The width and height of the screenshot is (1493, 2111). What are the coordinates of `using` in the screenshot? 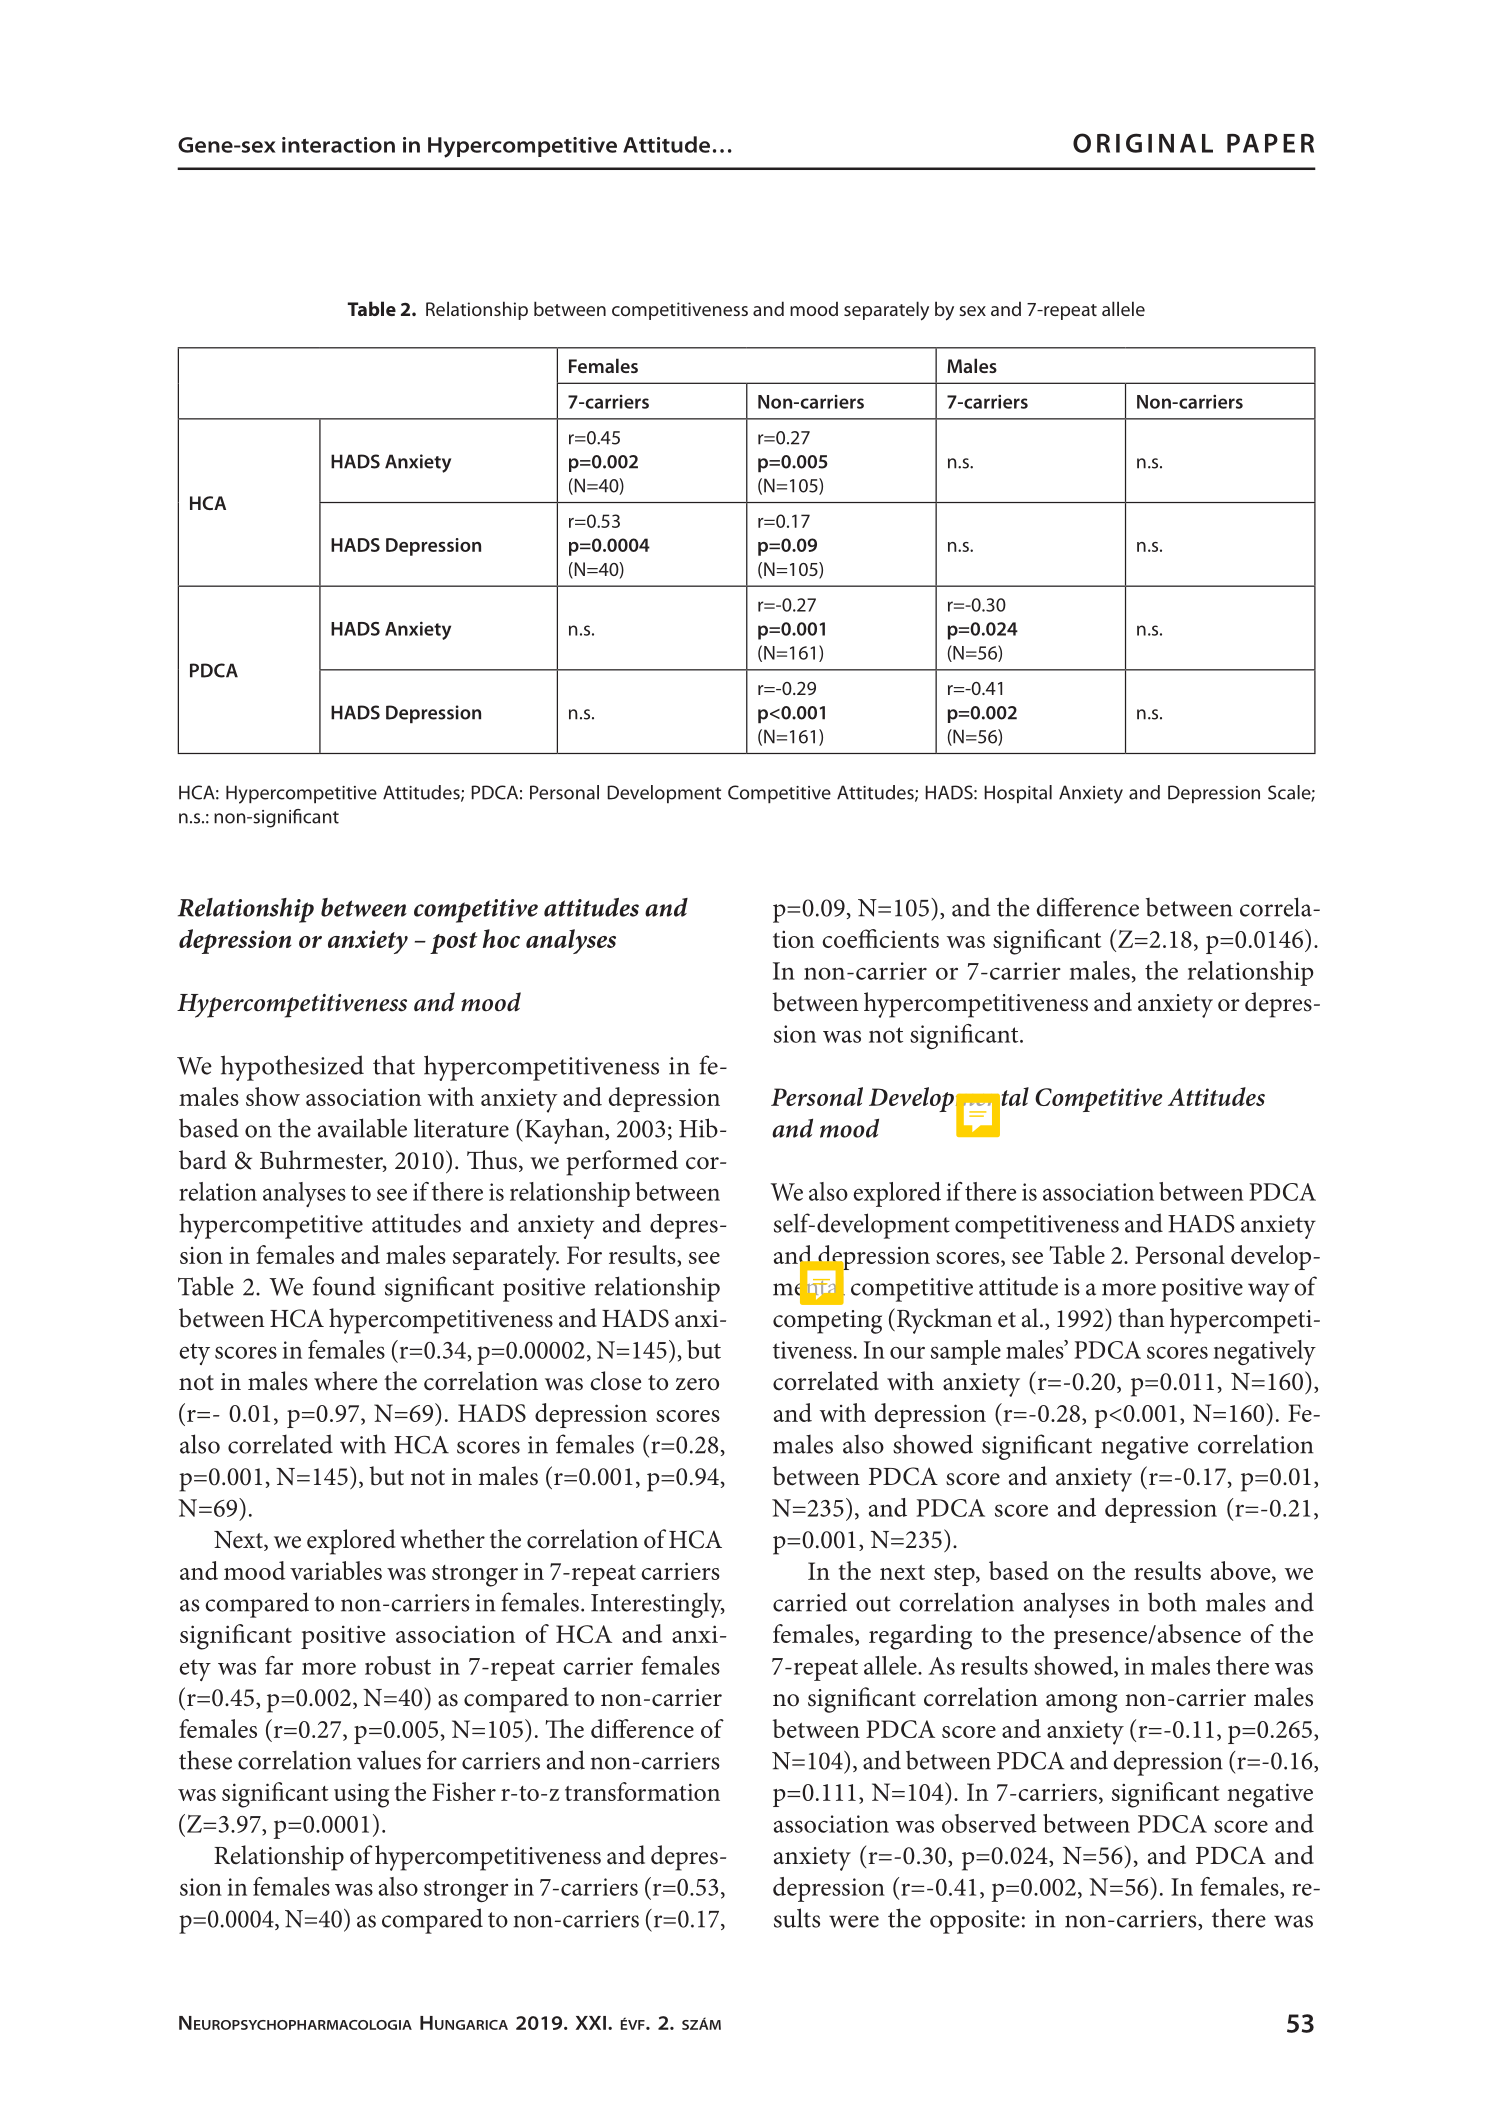 It's located at (361, 1795).
